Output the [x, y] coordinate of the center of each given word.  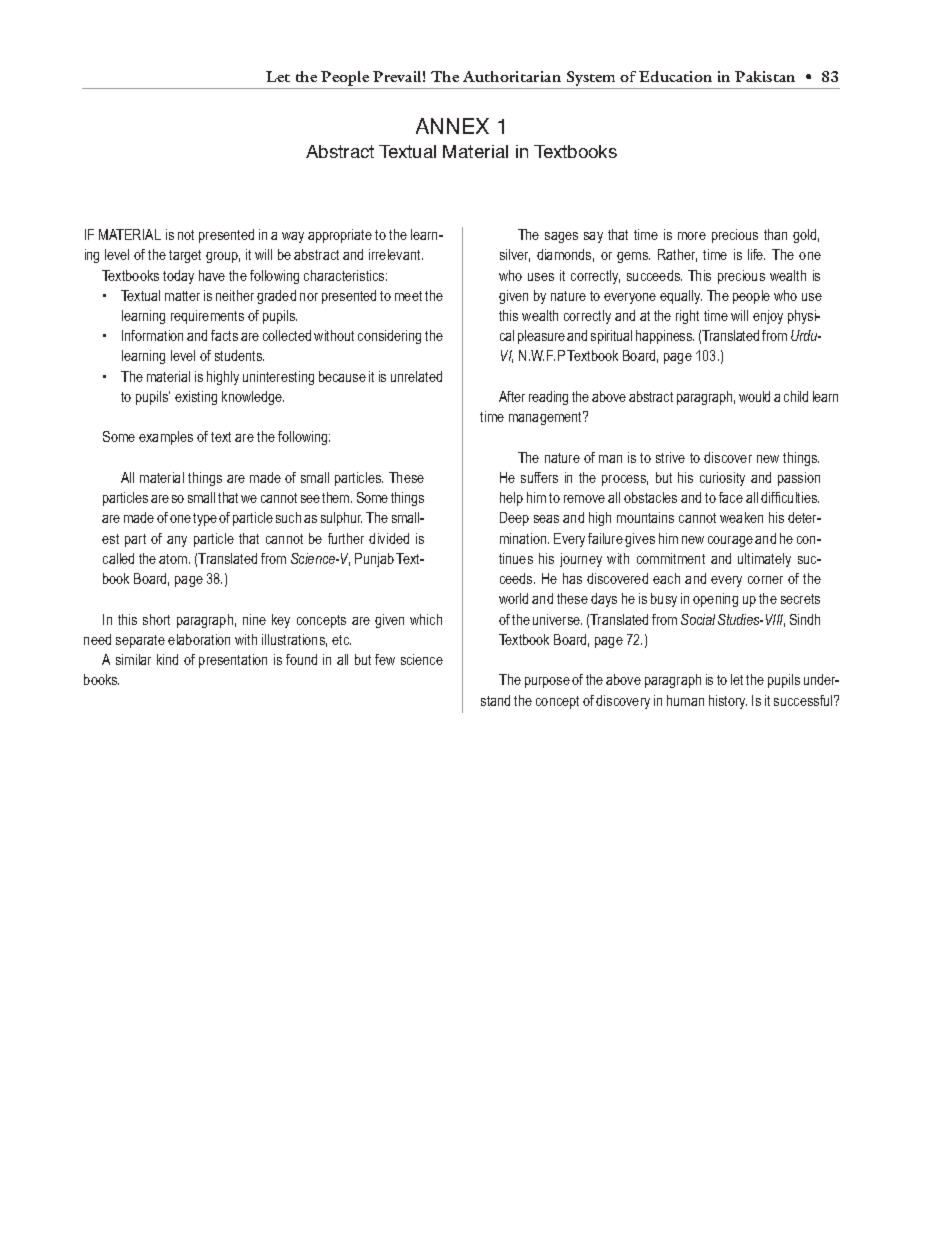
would [754, 396]
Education [675, 76]
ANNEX [452, 126]
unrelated [416, 376]
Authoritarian [512, 76]
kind [167, 659]
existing [196, 398]
